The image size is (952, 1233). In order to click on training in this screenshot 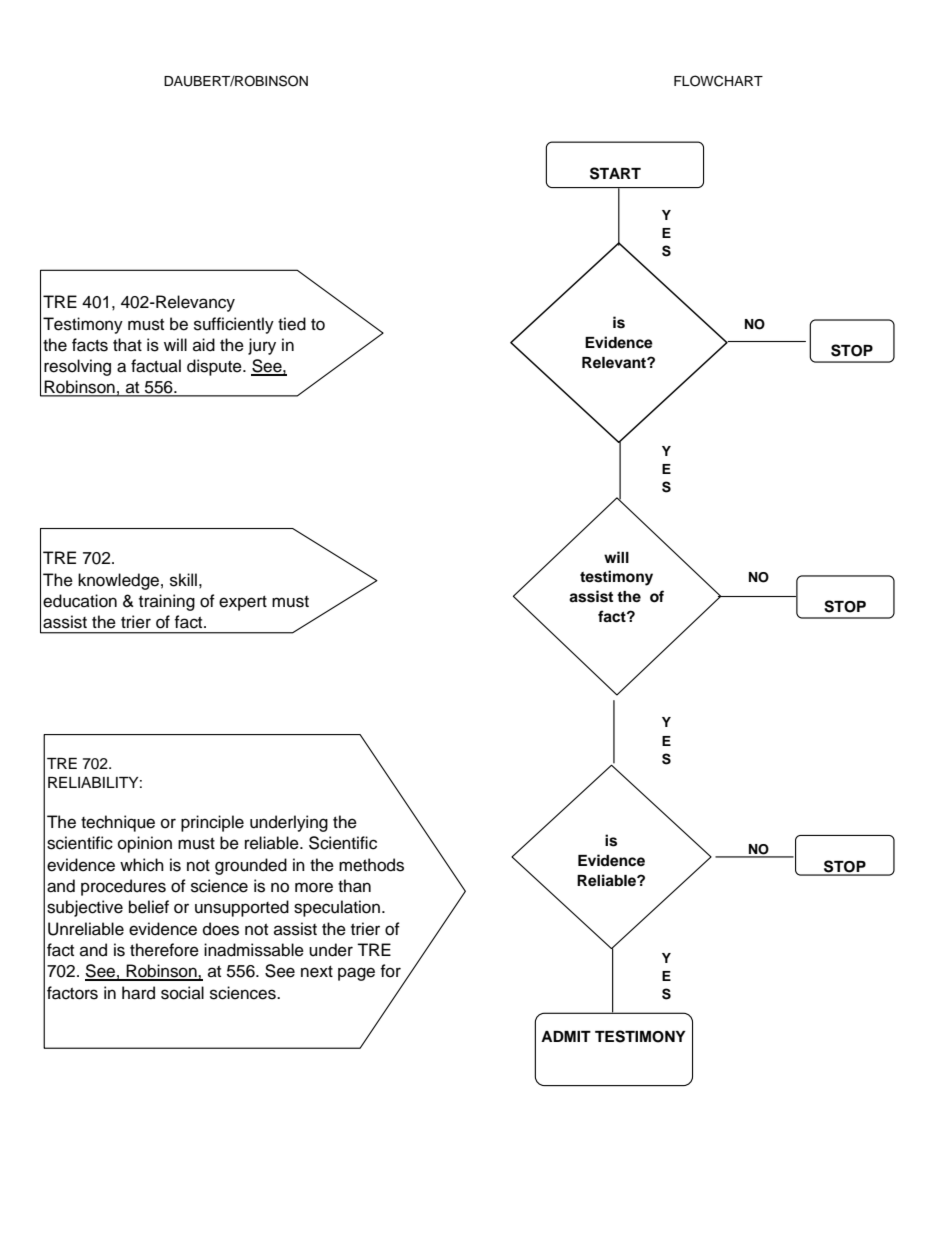, I will do `click(167, 602)`.
